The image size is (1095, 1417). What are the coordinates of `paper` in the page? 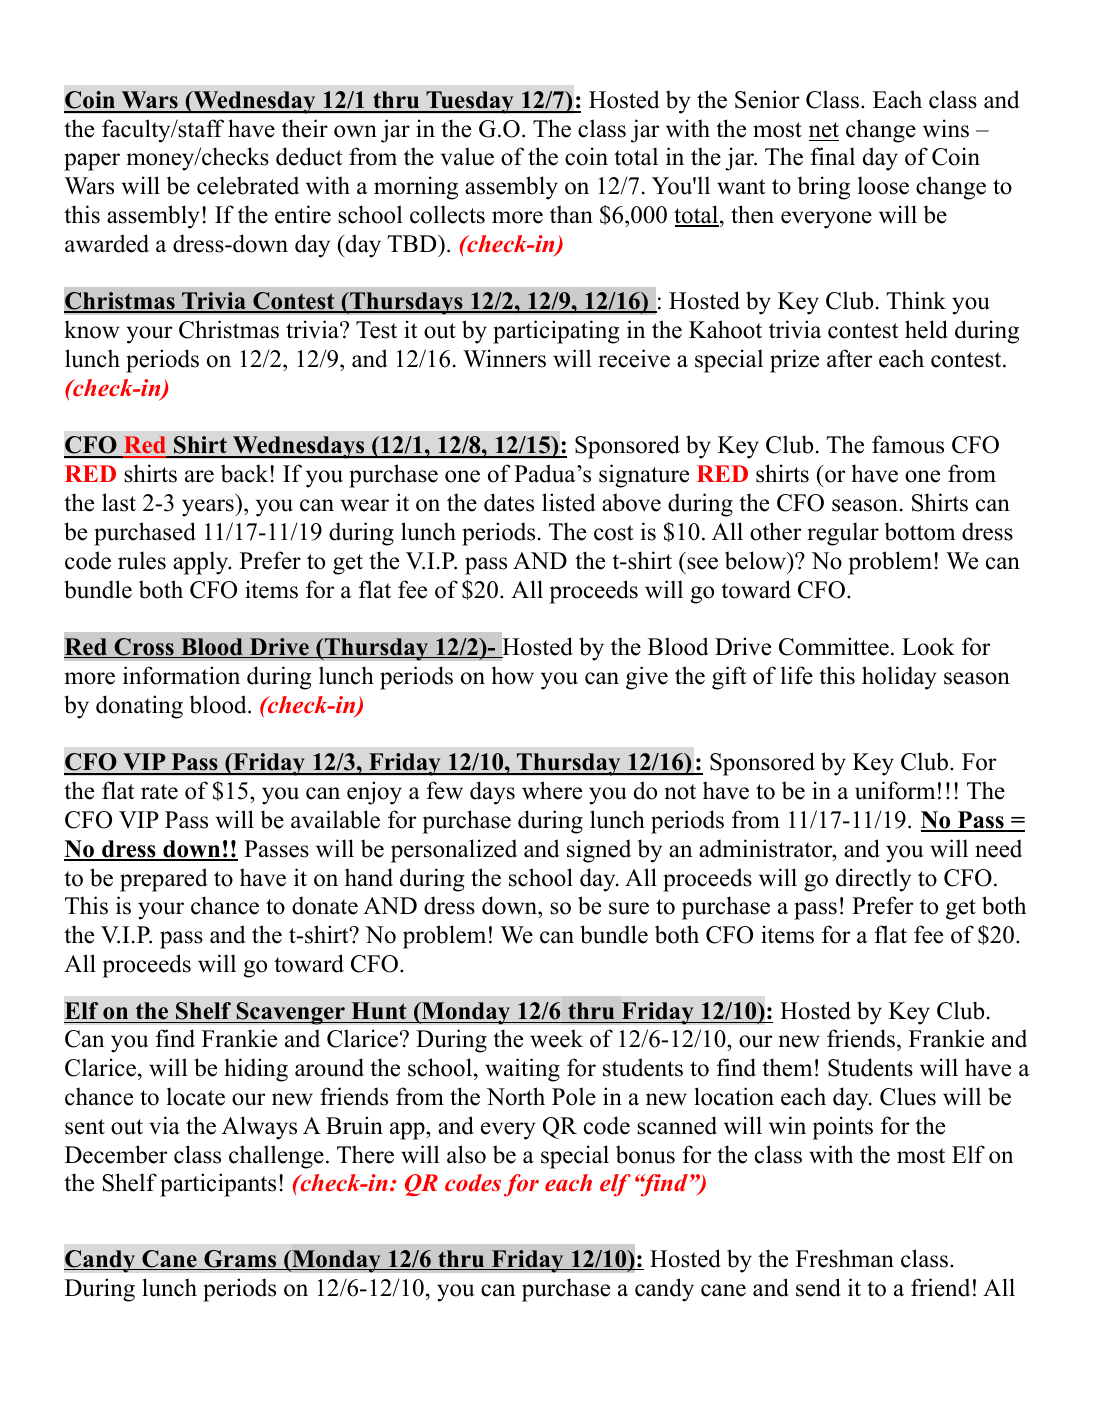 It's located at (92, 162).
